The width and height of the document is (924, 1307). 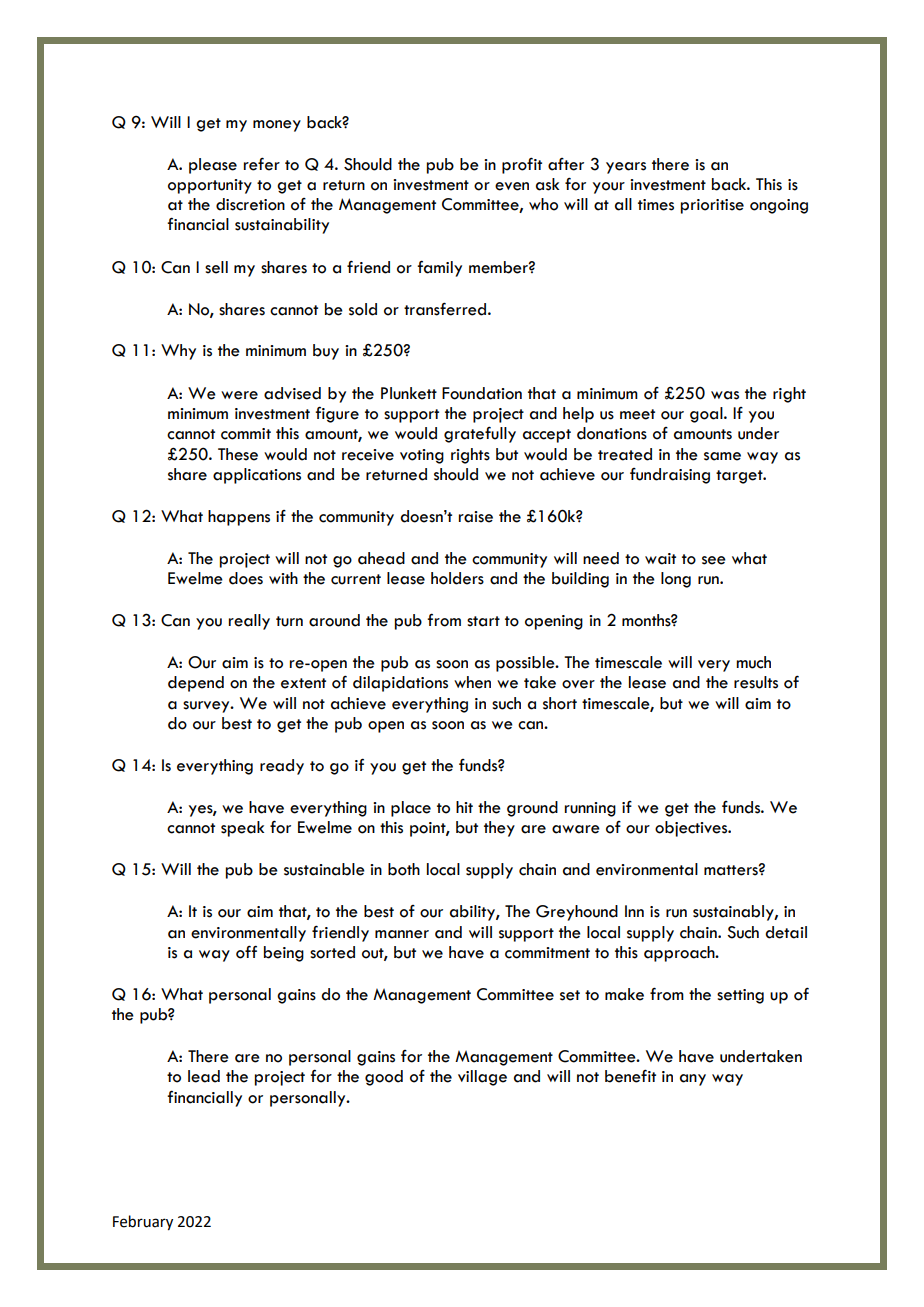 I want to click on even, so click(x=512, y=186).
